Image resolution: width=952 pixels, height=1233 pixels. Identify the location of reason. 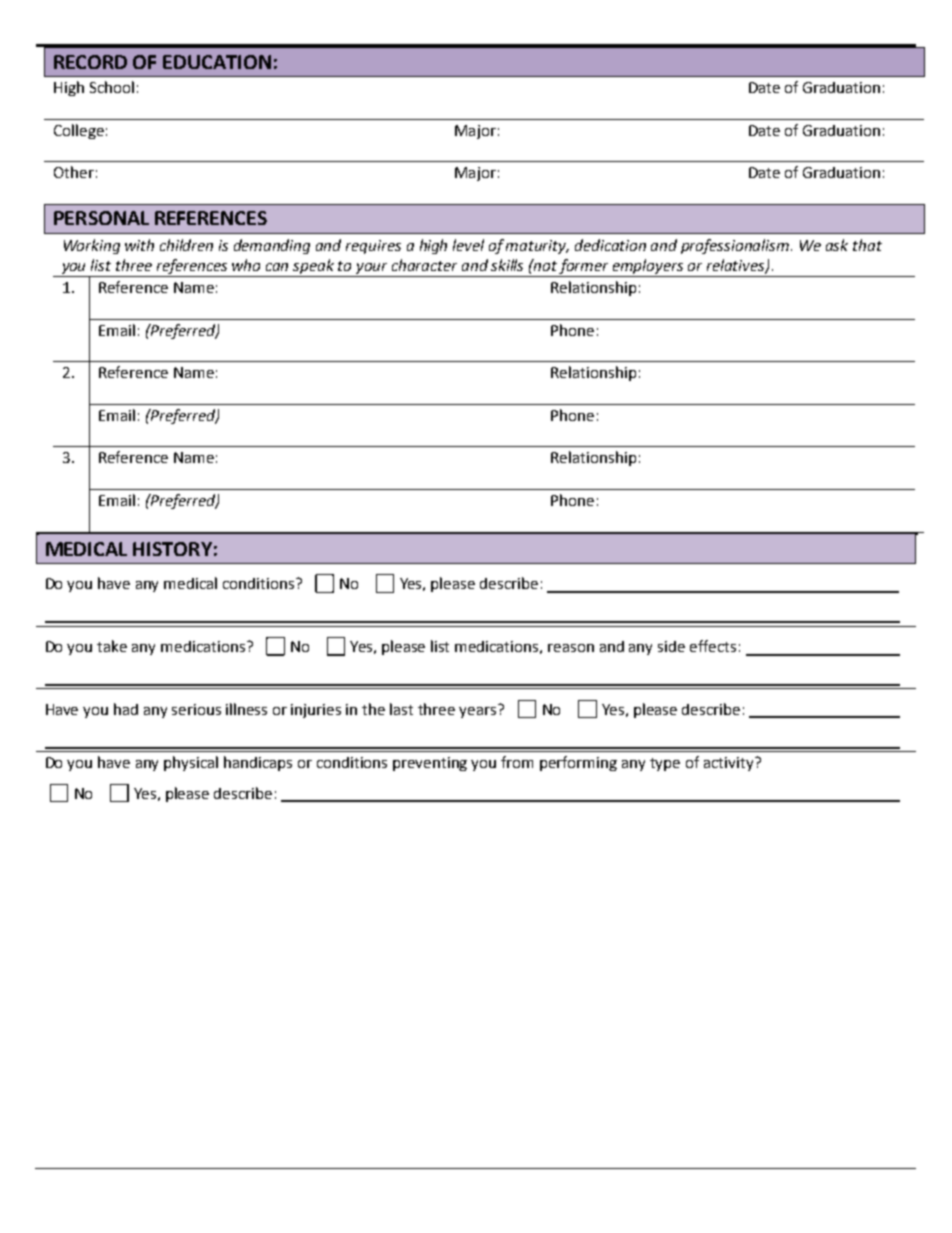
(571, 648).
